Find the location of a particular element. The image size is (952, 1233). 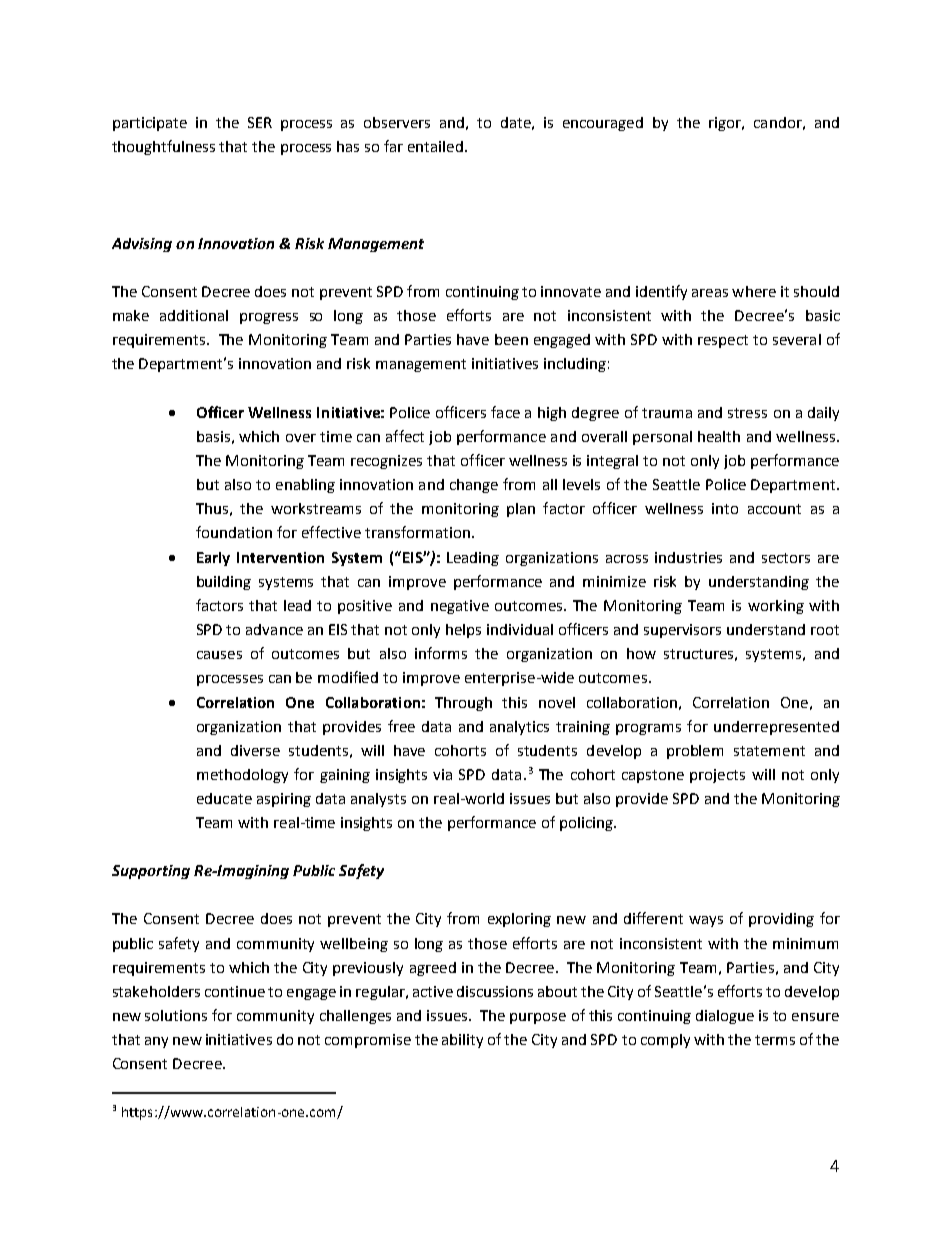

solutions is located at coordinates (176, 1015).
